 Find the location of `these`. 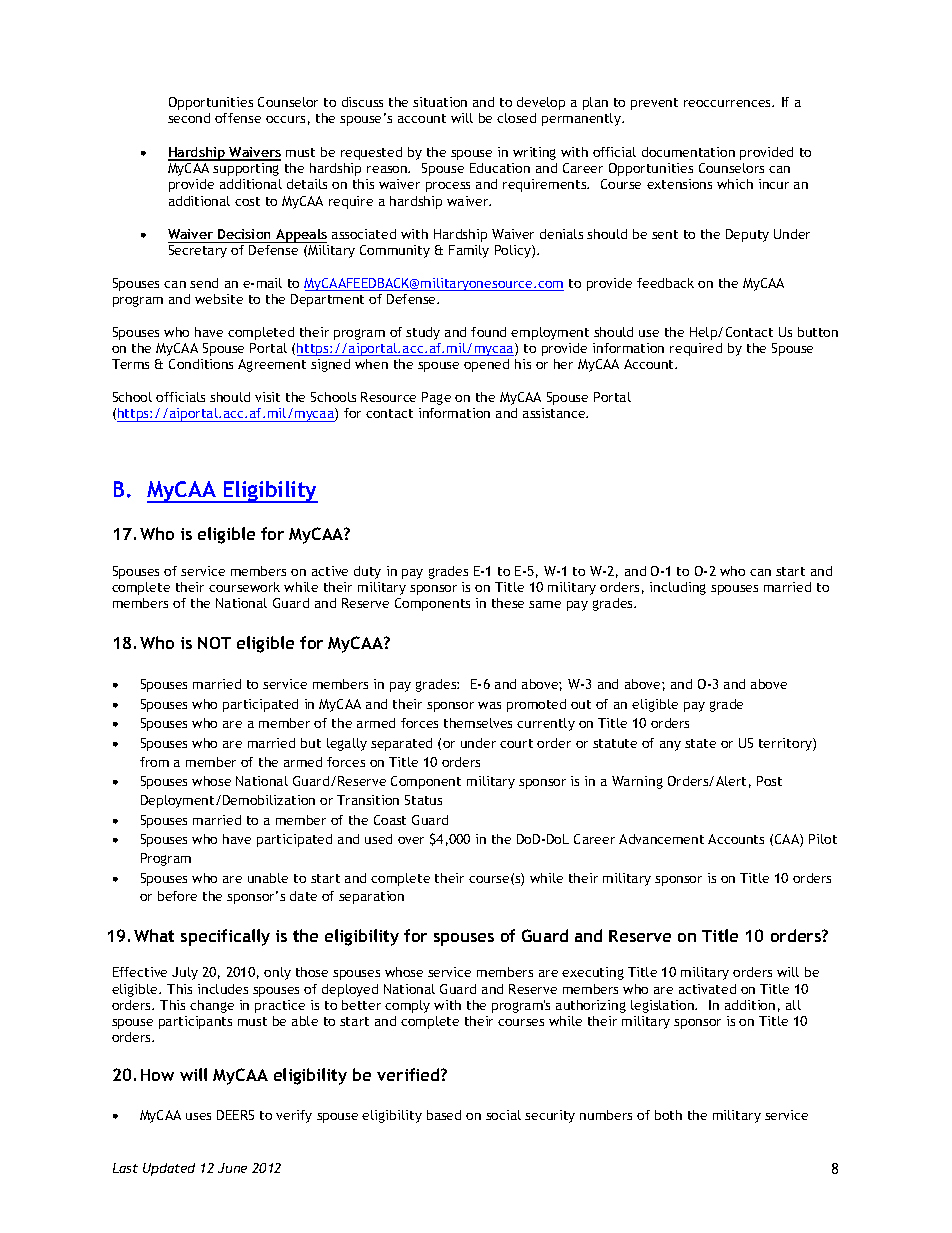

these is located at coordinates (508, 603).
